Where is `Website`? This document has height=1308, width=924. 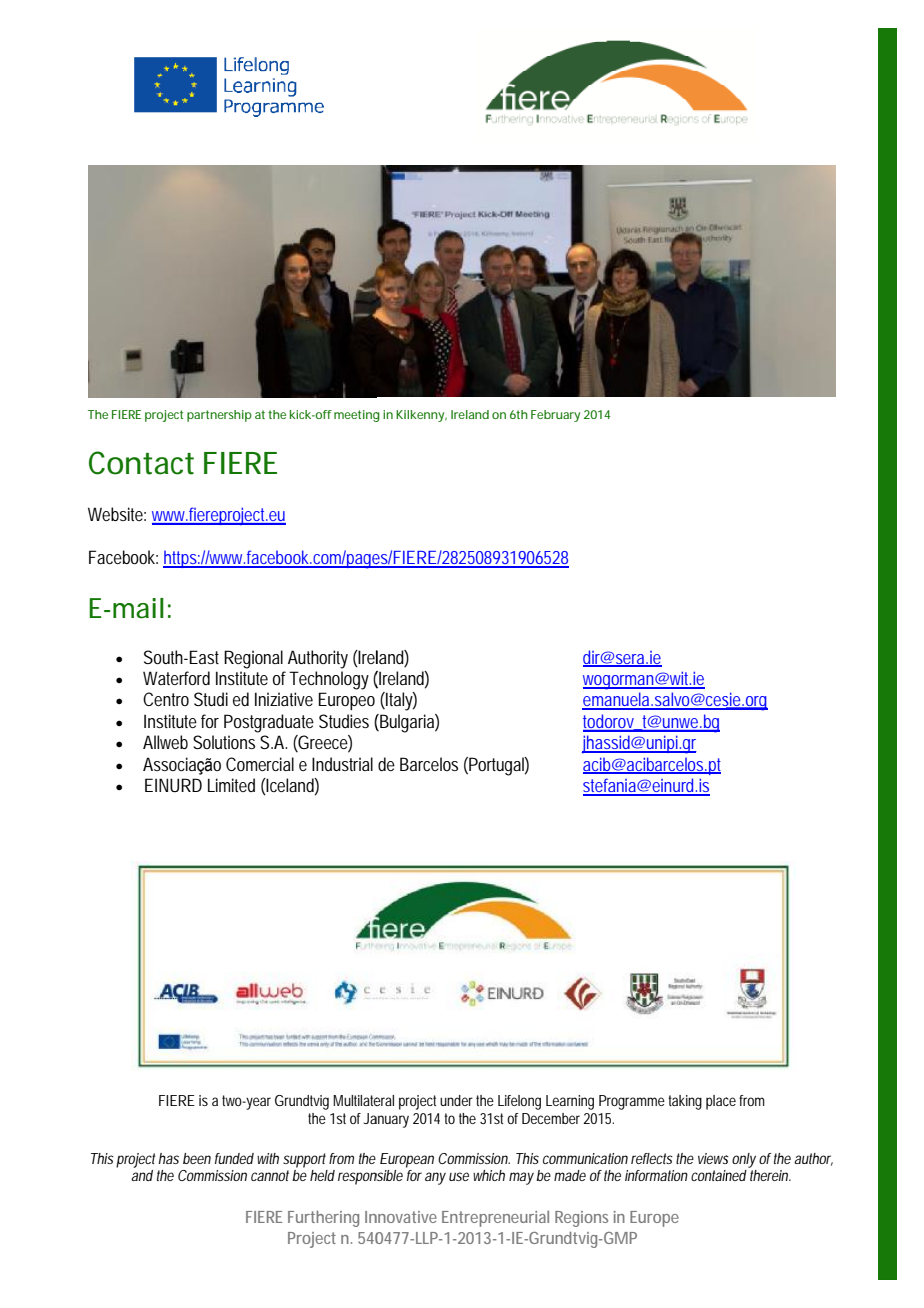
Website is located at coordinates (117, 514).
